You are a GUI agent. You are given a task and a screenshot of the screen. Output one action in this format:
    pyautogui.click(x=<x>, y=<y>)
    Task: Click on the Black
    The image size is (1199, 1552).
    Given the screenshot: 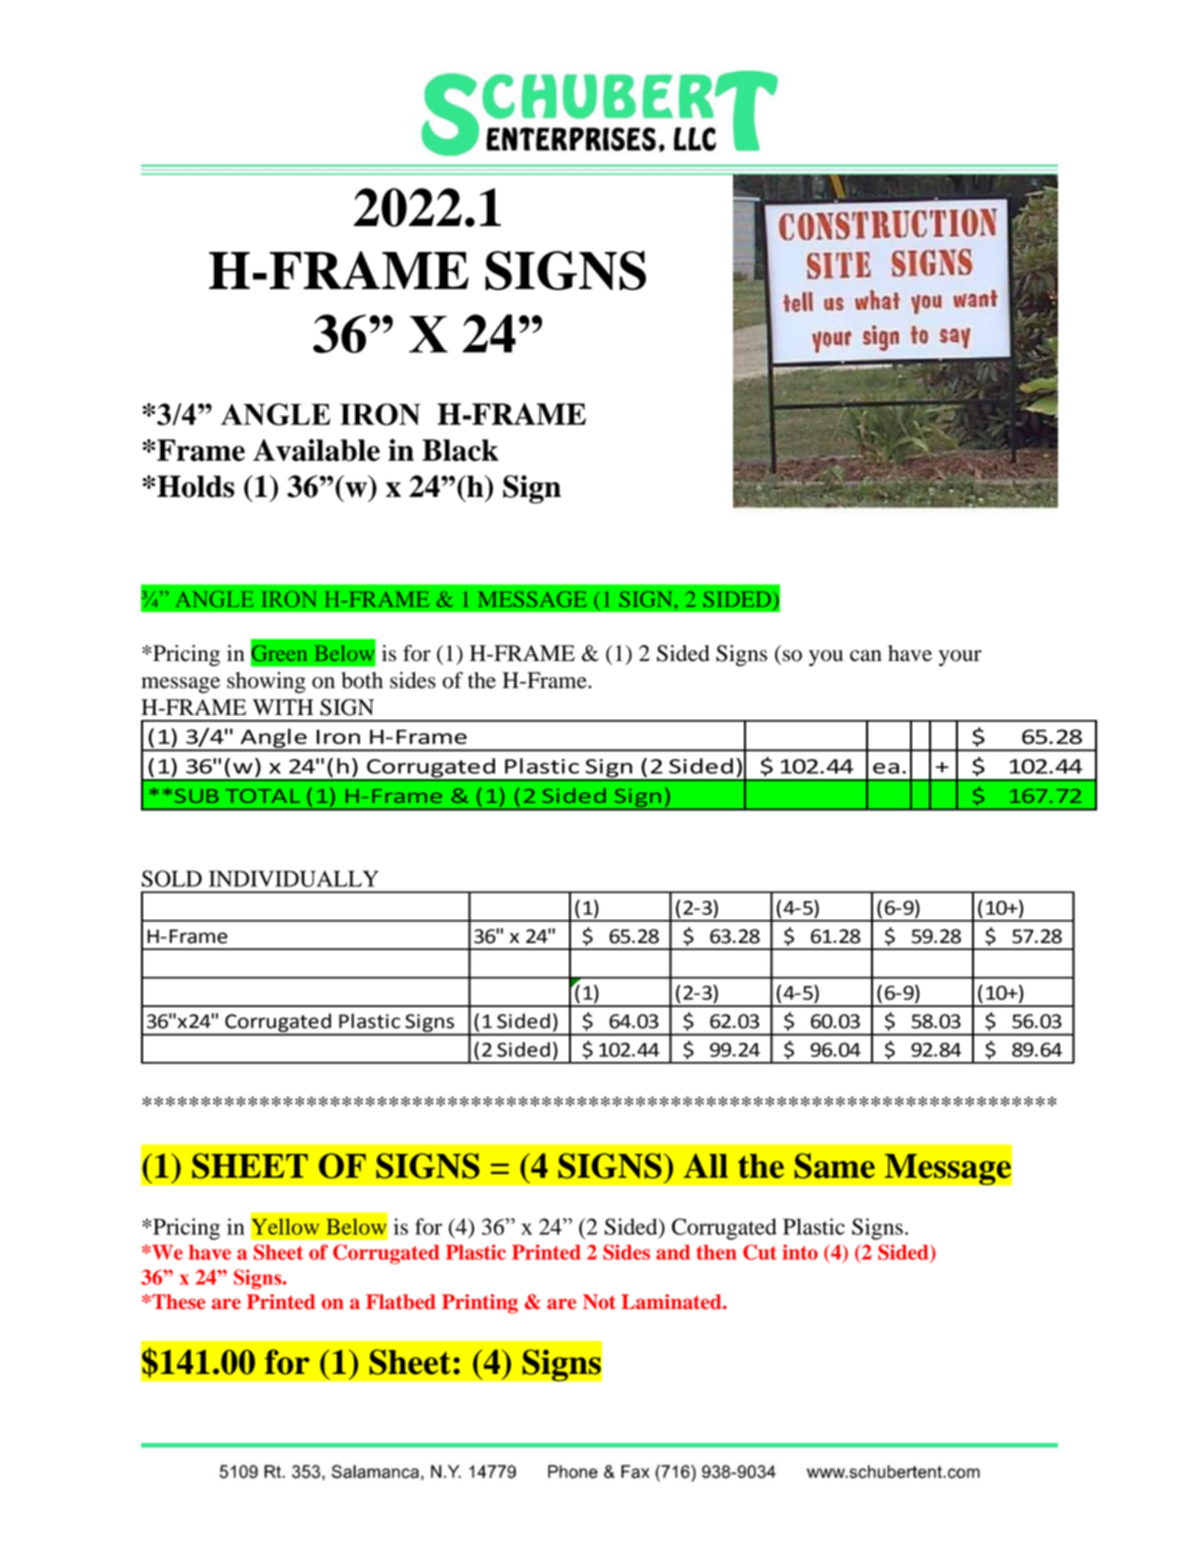 What is the action you would take?
    pyautogui.click(x=460, y=450)
